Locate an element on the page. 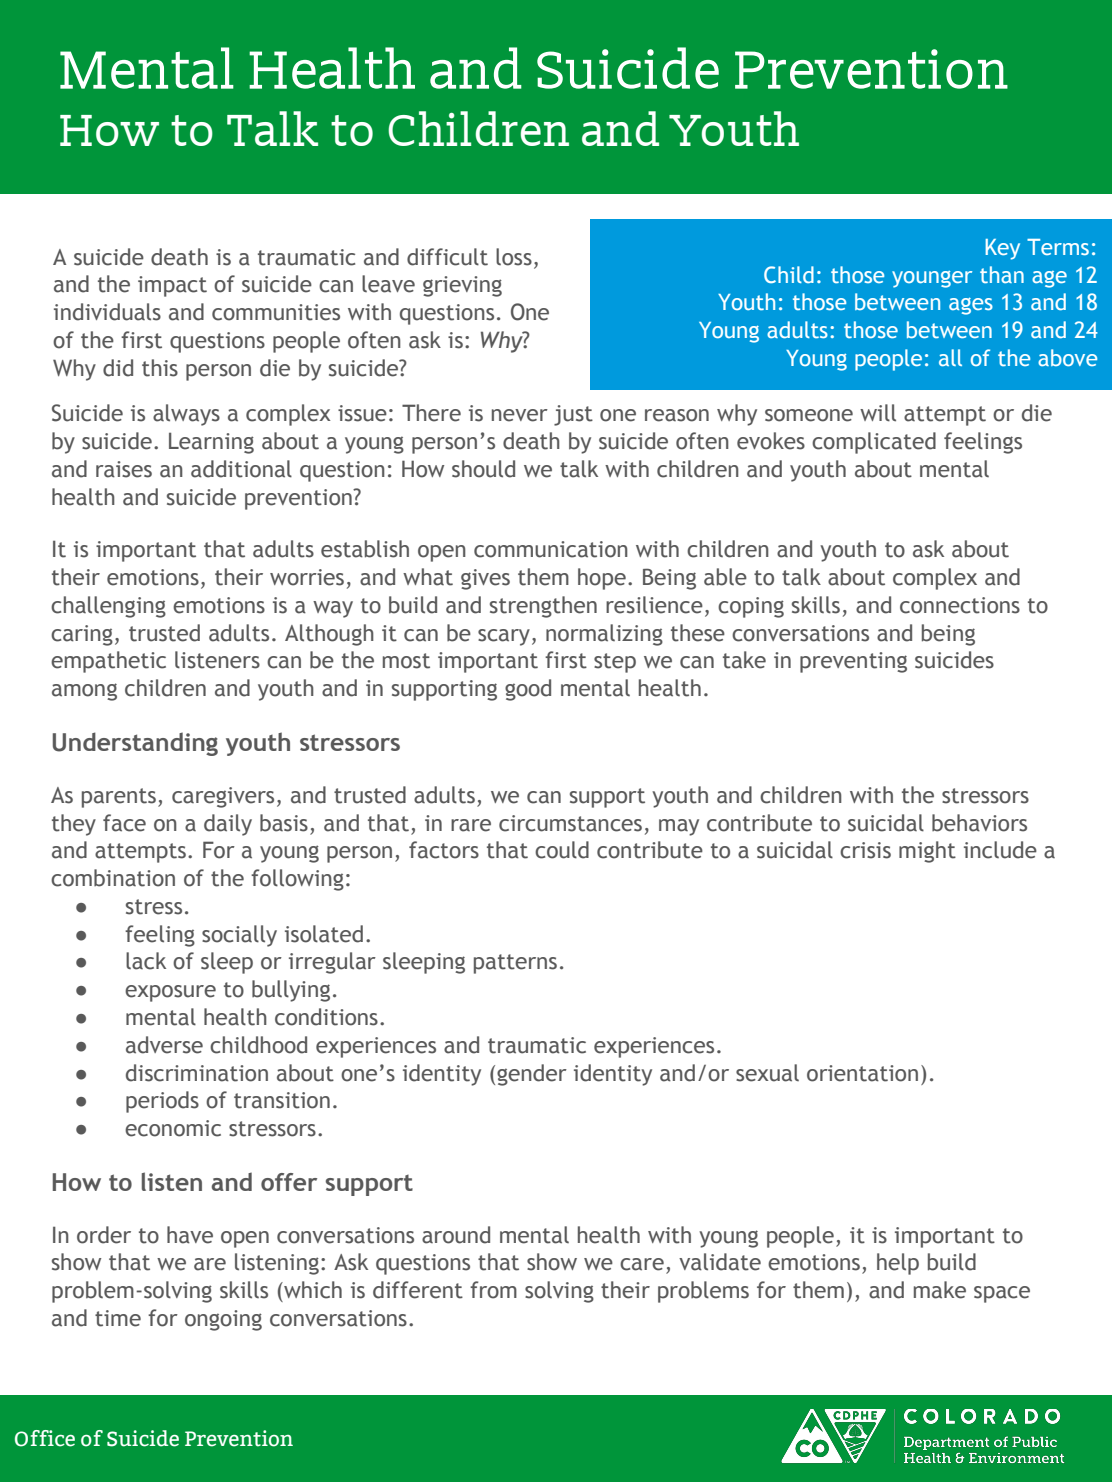  loss is located at coordinates (514, 257).
